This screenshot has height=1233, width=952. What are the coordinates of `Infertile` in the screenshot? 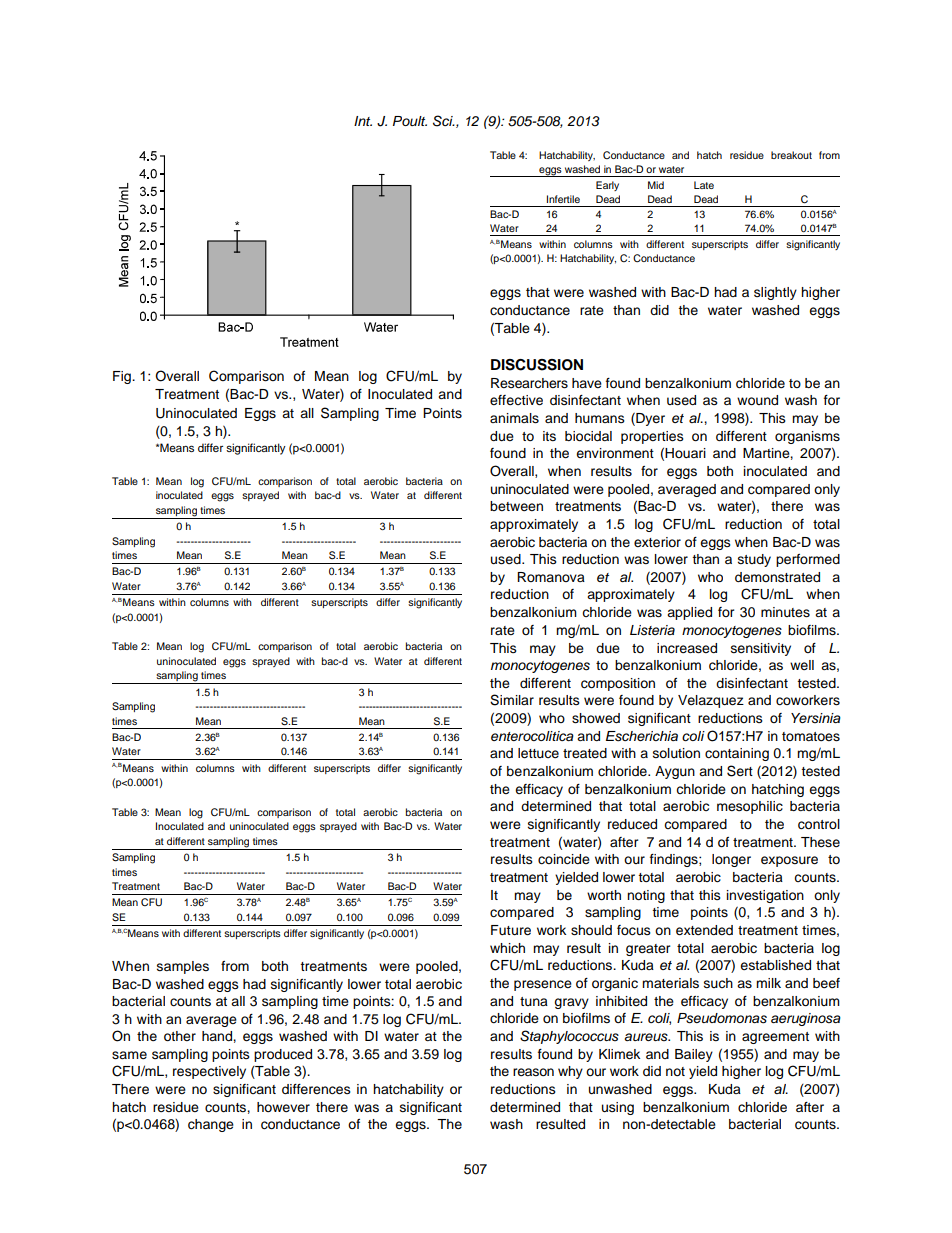 It's located at (563, 199).
